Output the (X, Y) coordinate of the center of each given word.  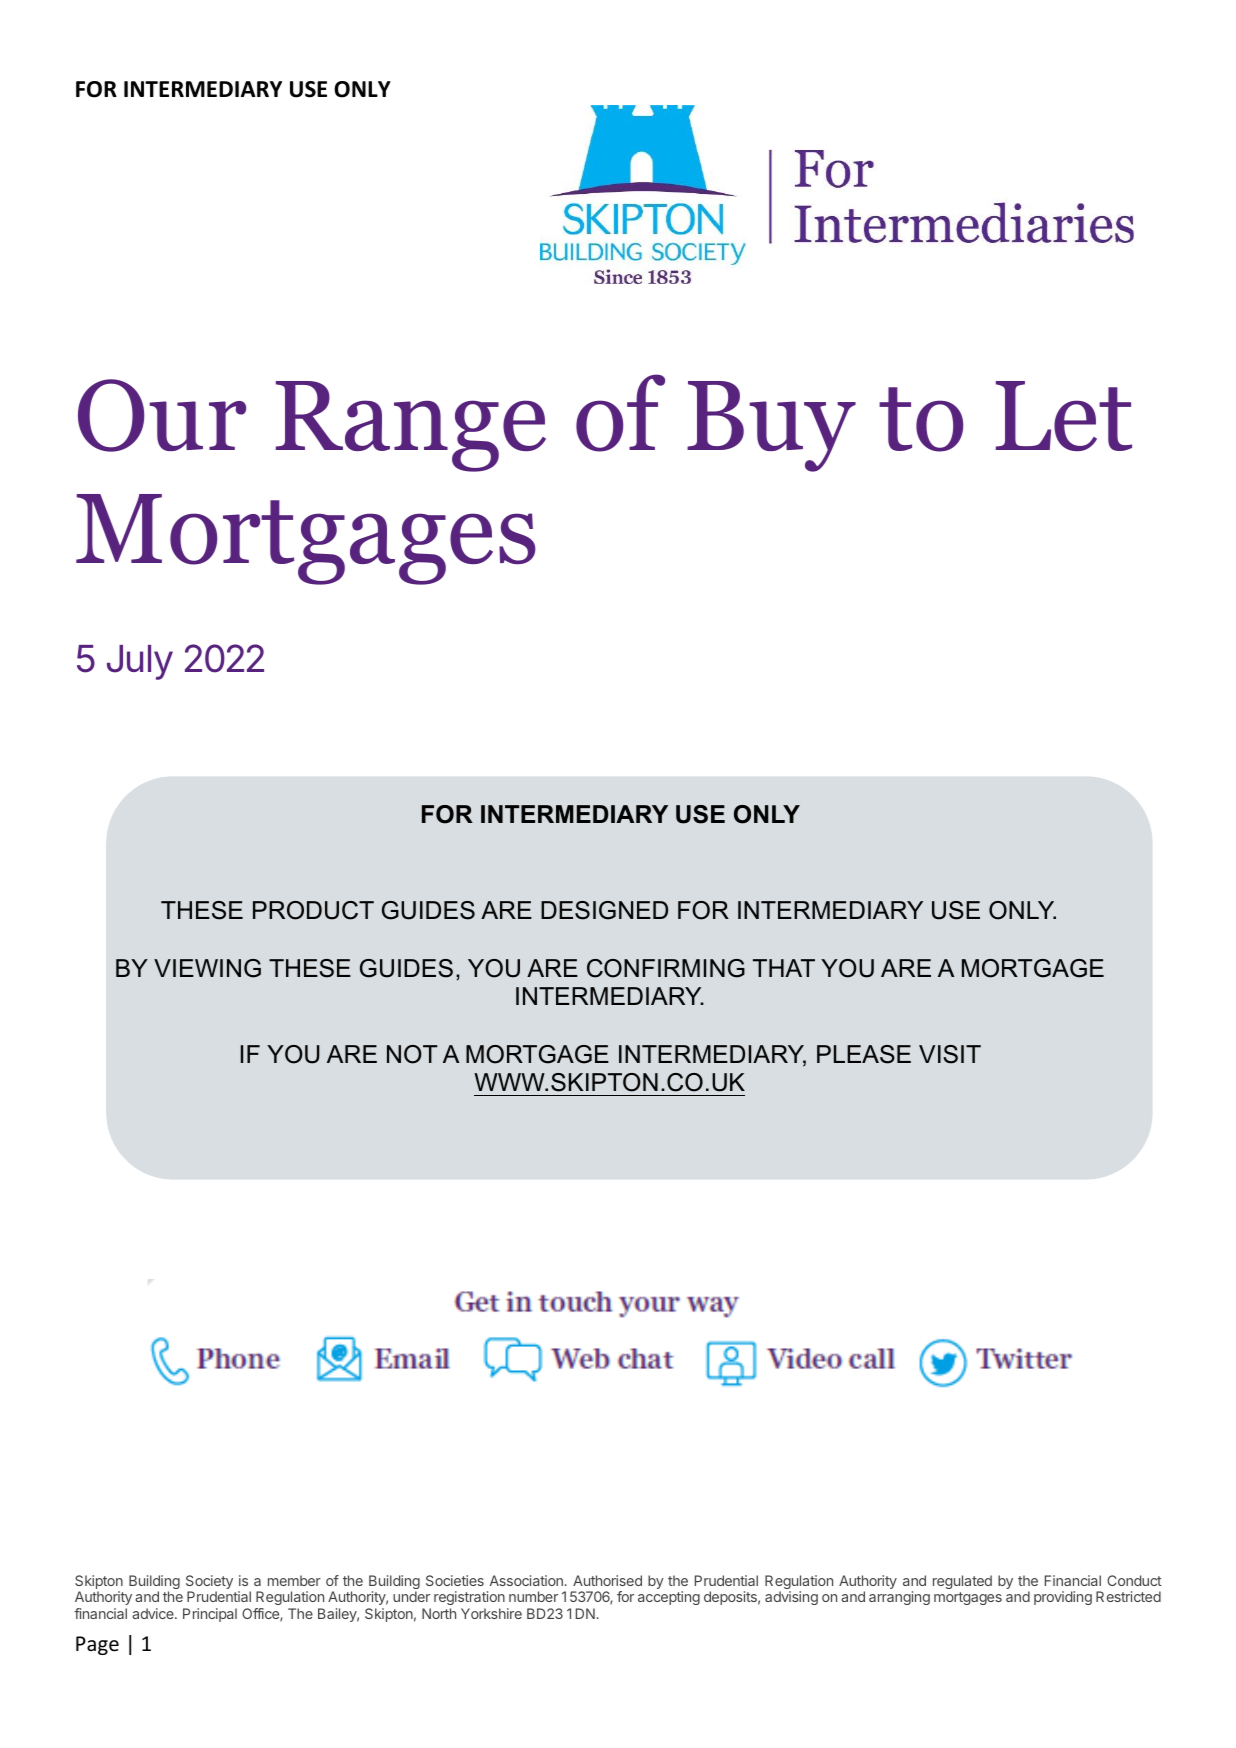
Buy (771, 426)
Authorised (607, 1580)
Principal (210, 1615)
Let (1064, 416)
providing (1063, 1598)
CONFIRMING (666, 968)
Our (162, 415)
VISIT (950, 1054)
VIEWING (207, 968)
